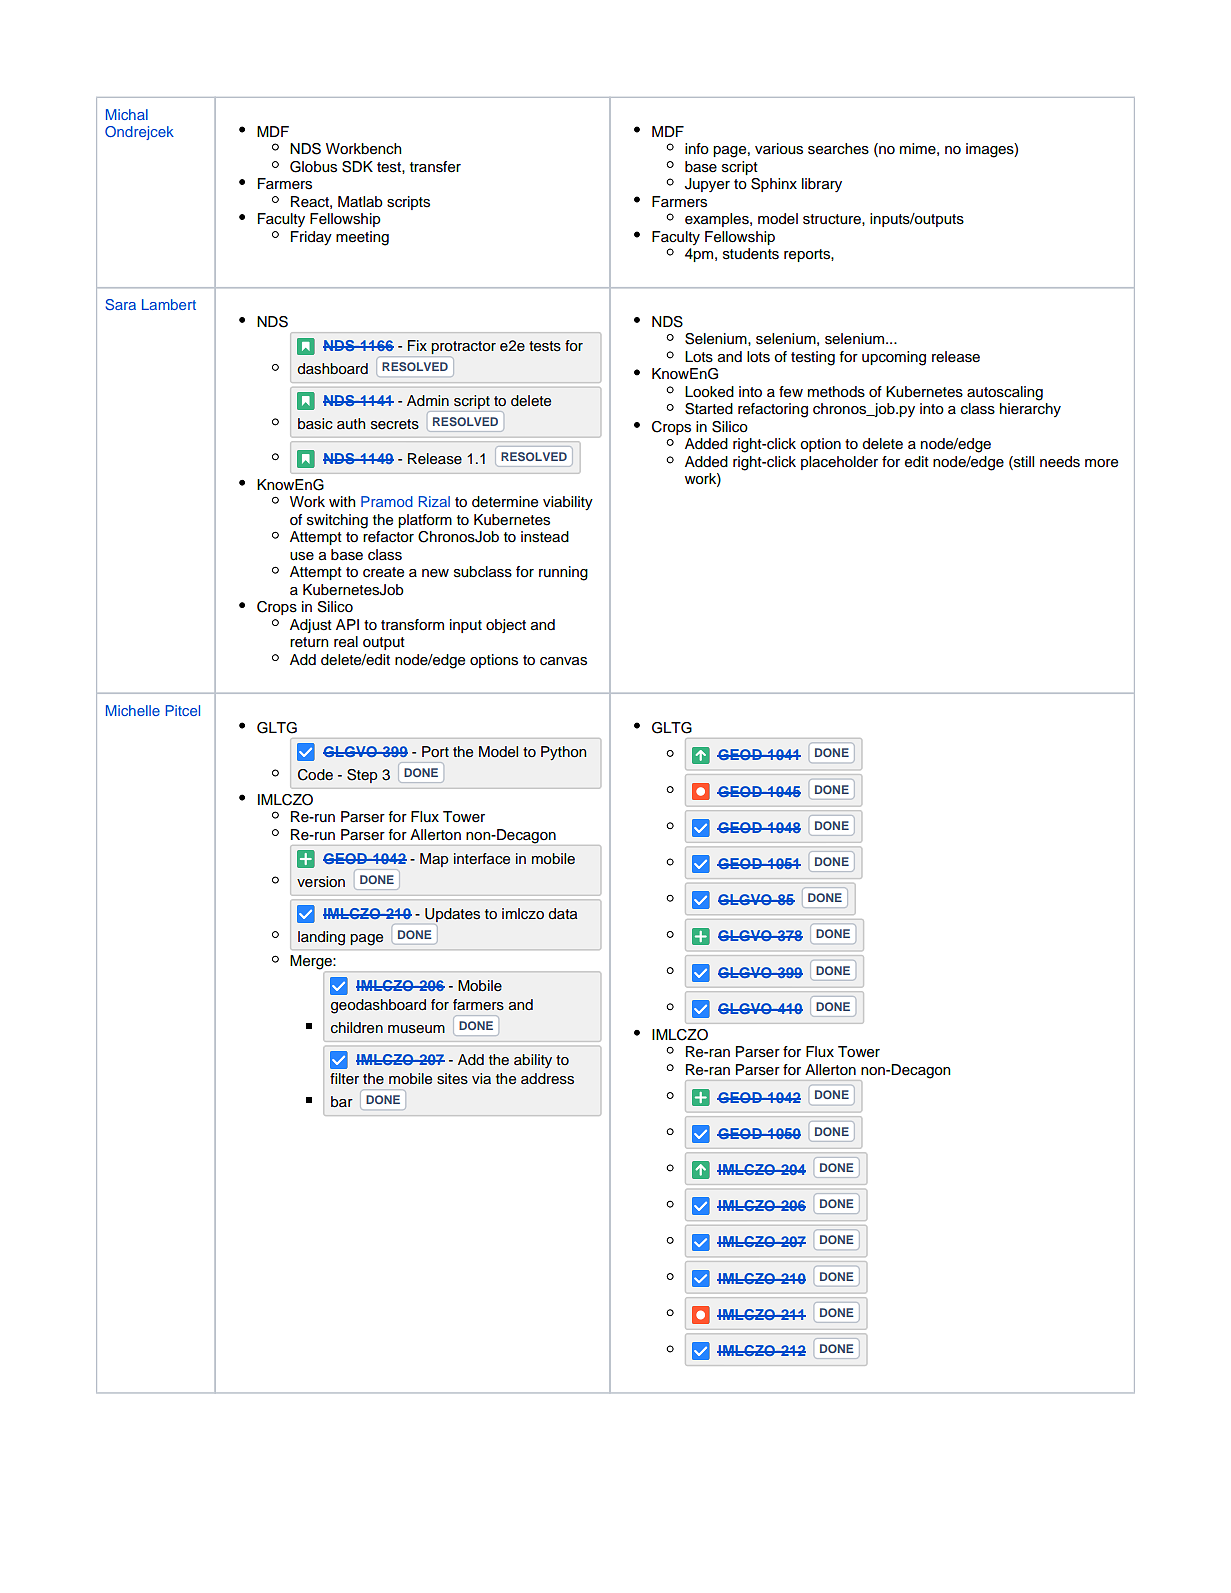 This image has height=1593, width=1231. I want to click on running, so click(563, 573).
